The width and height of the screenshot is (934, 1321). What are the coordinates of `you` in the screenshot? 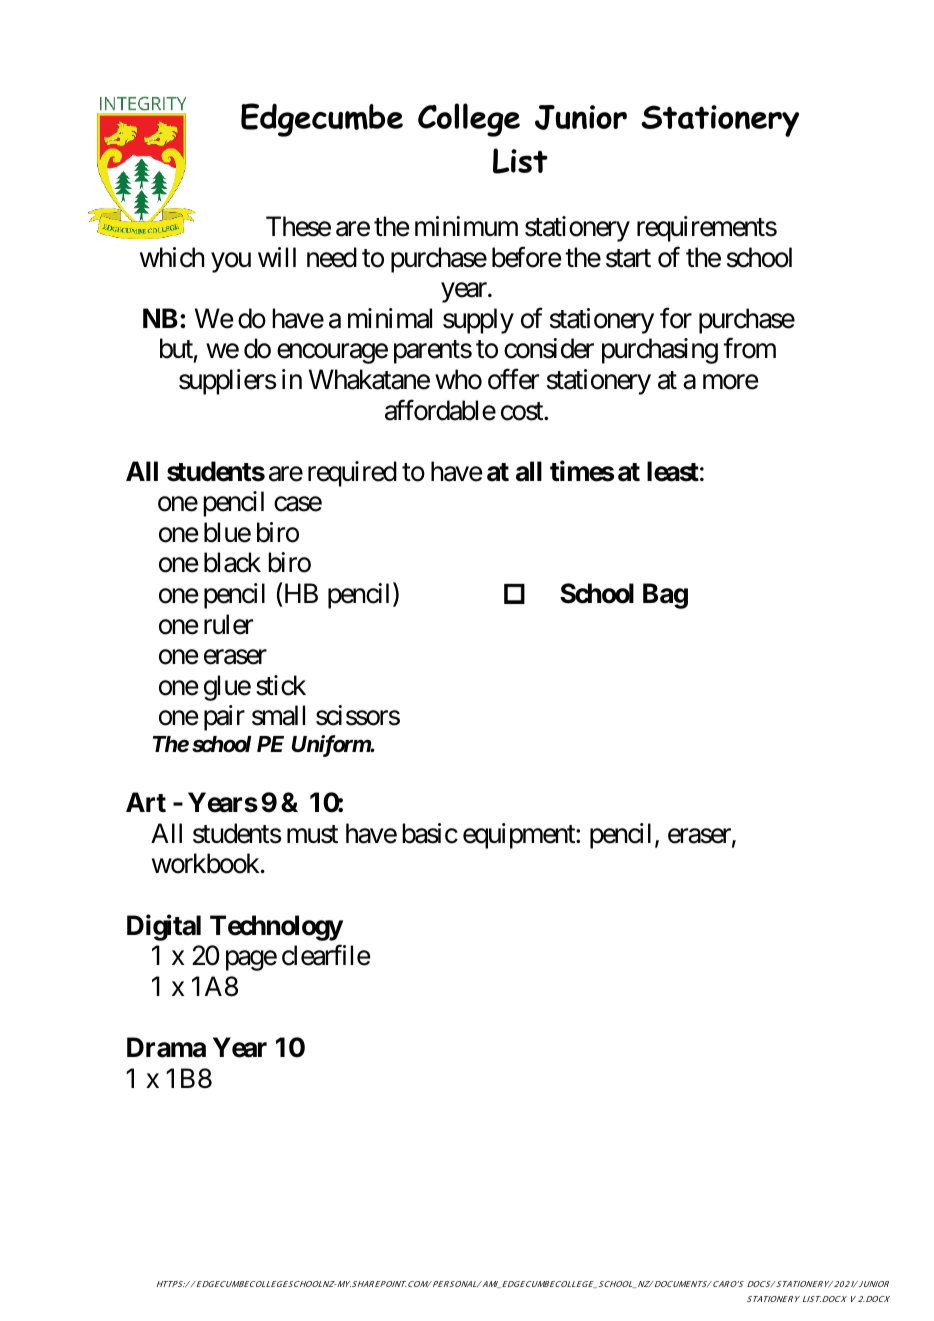 It's located at (231, 262).
